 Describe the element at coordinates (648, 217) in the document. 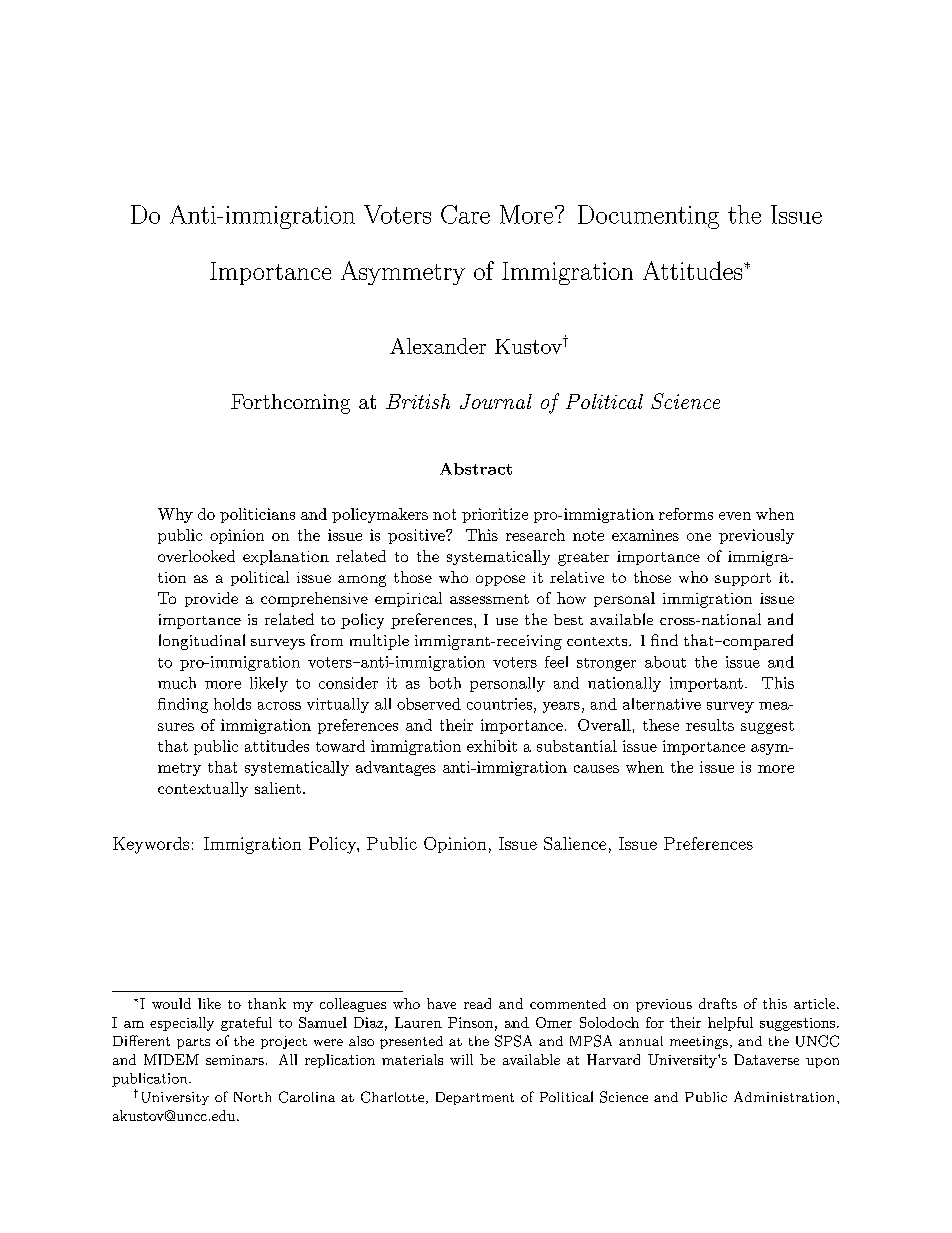

I see `Documenting` at that location.
